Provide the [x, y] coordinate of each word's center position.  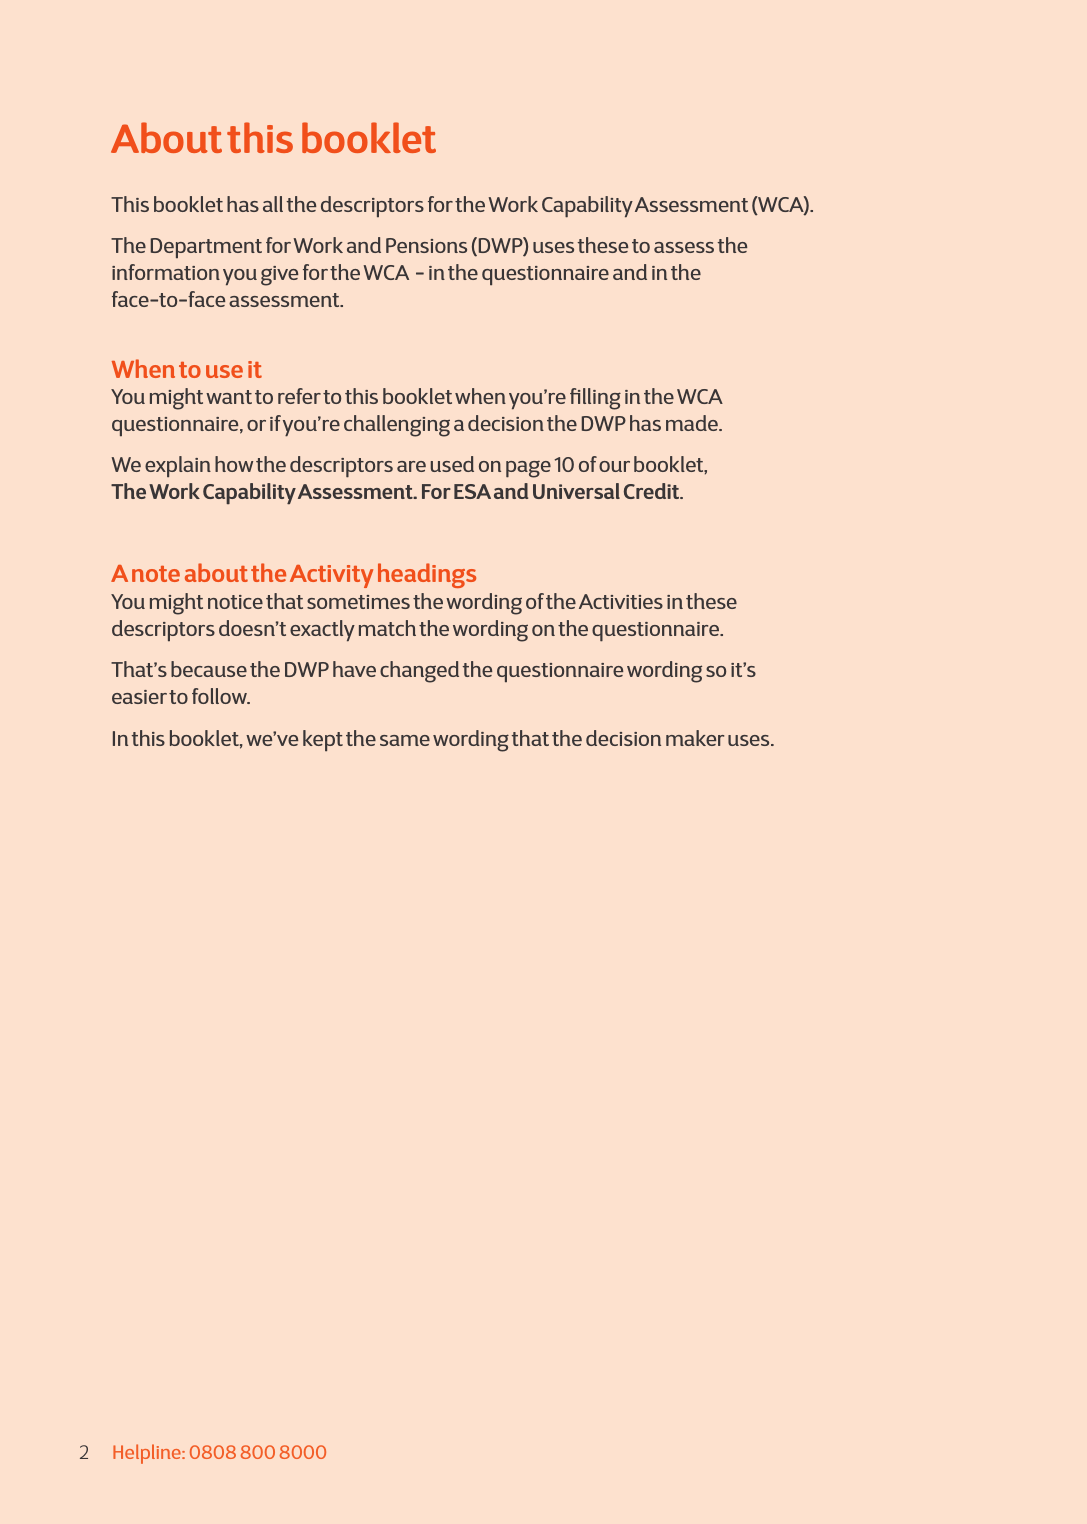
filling [595, 399]
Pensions [426, 245]
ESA [472, 491]
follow [220, 696]
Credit [653, 491]
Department [206, 248]
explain [178, 467]
